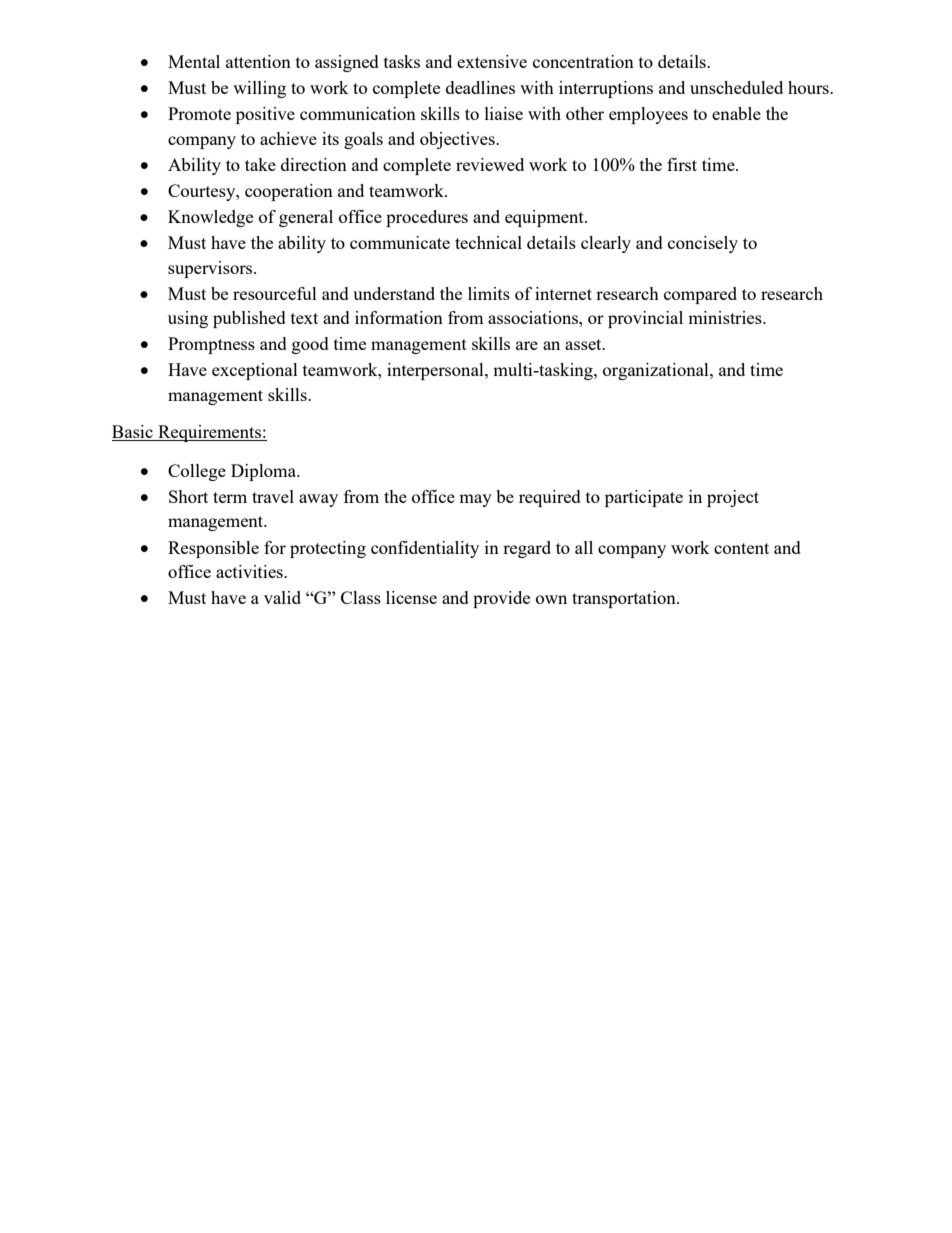 The image size is (952, 1233). What do you see at coordinates (726, 317) in the image?
I see `ministries` at bounding box center [726, 317].
